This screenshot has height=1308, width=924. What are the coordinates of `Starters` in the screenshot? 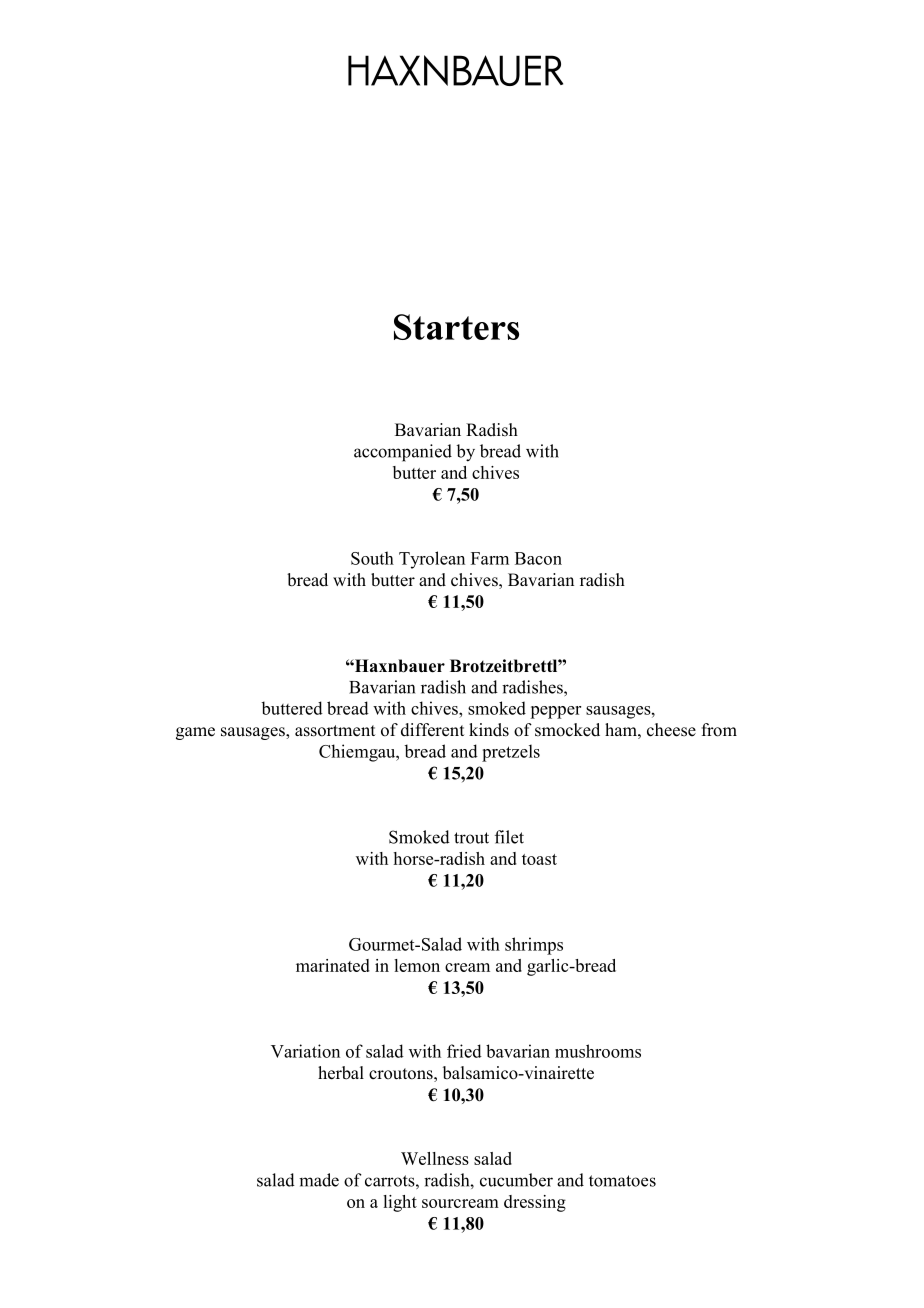 It's located at (456, 327).
